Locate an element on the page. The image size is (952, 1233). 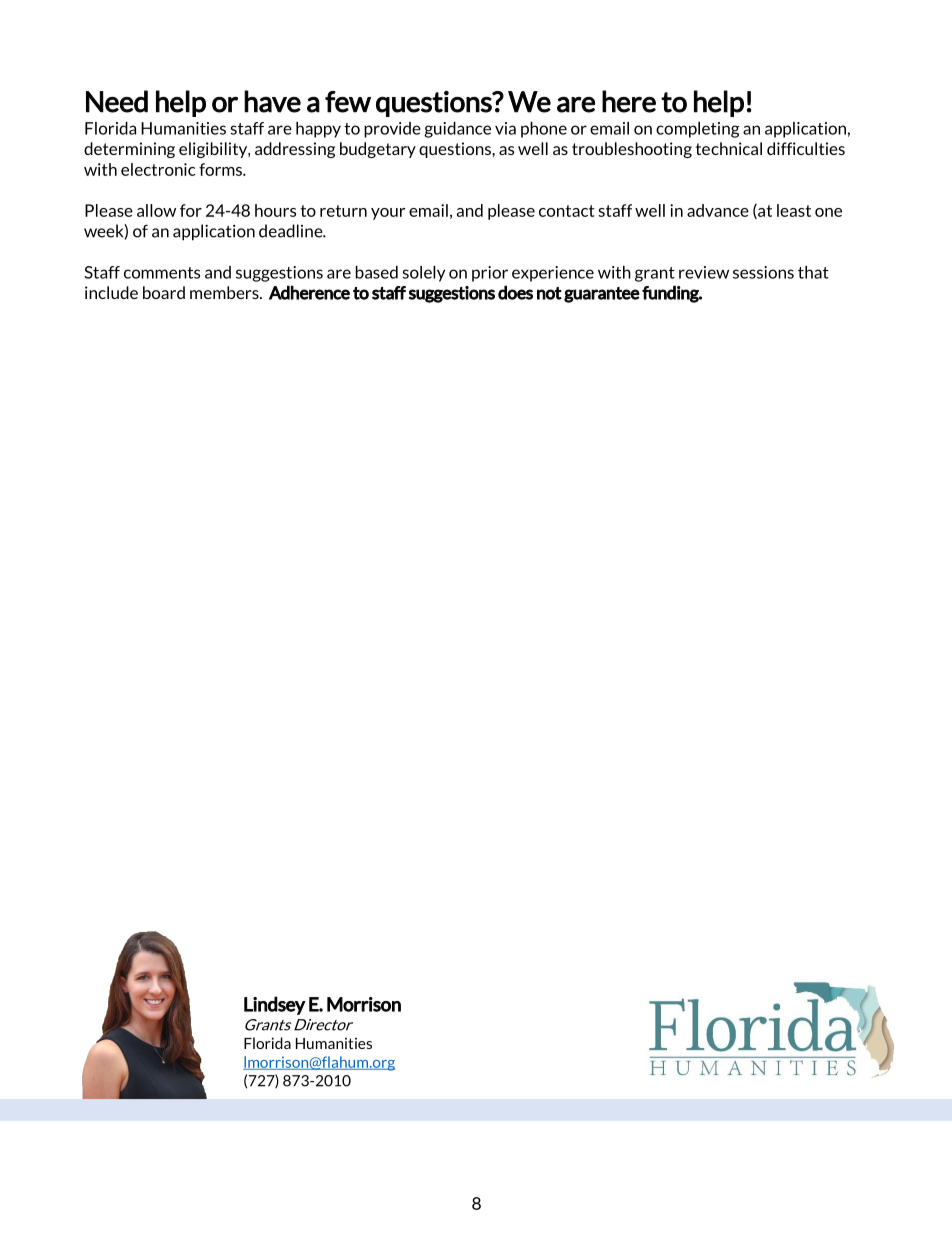
board is located at coordinates (164, 292).
